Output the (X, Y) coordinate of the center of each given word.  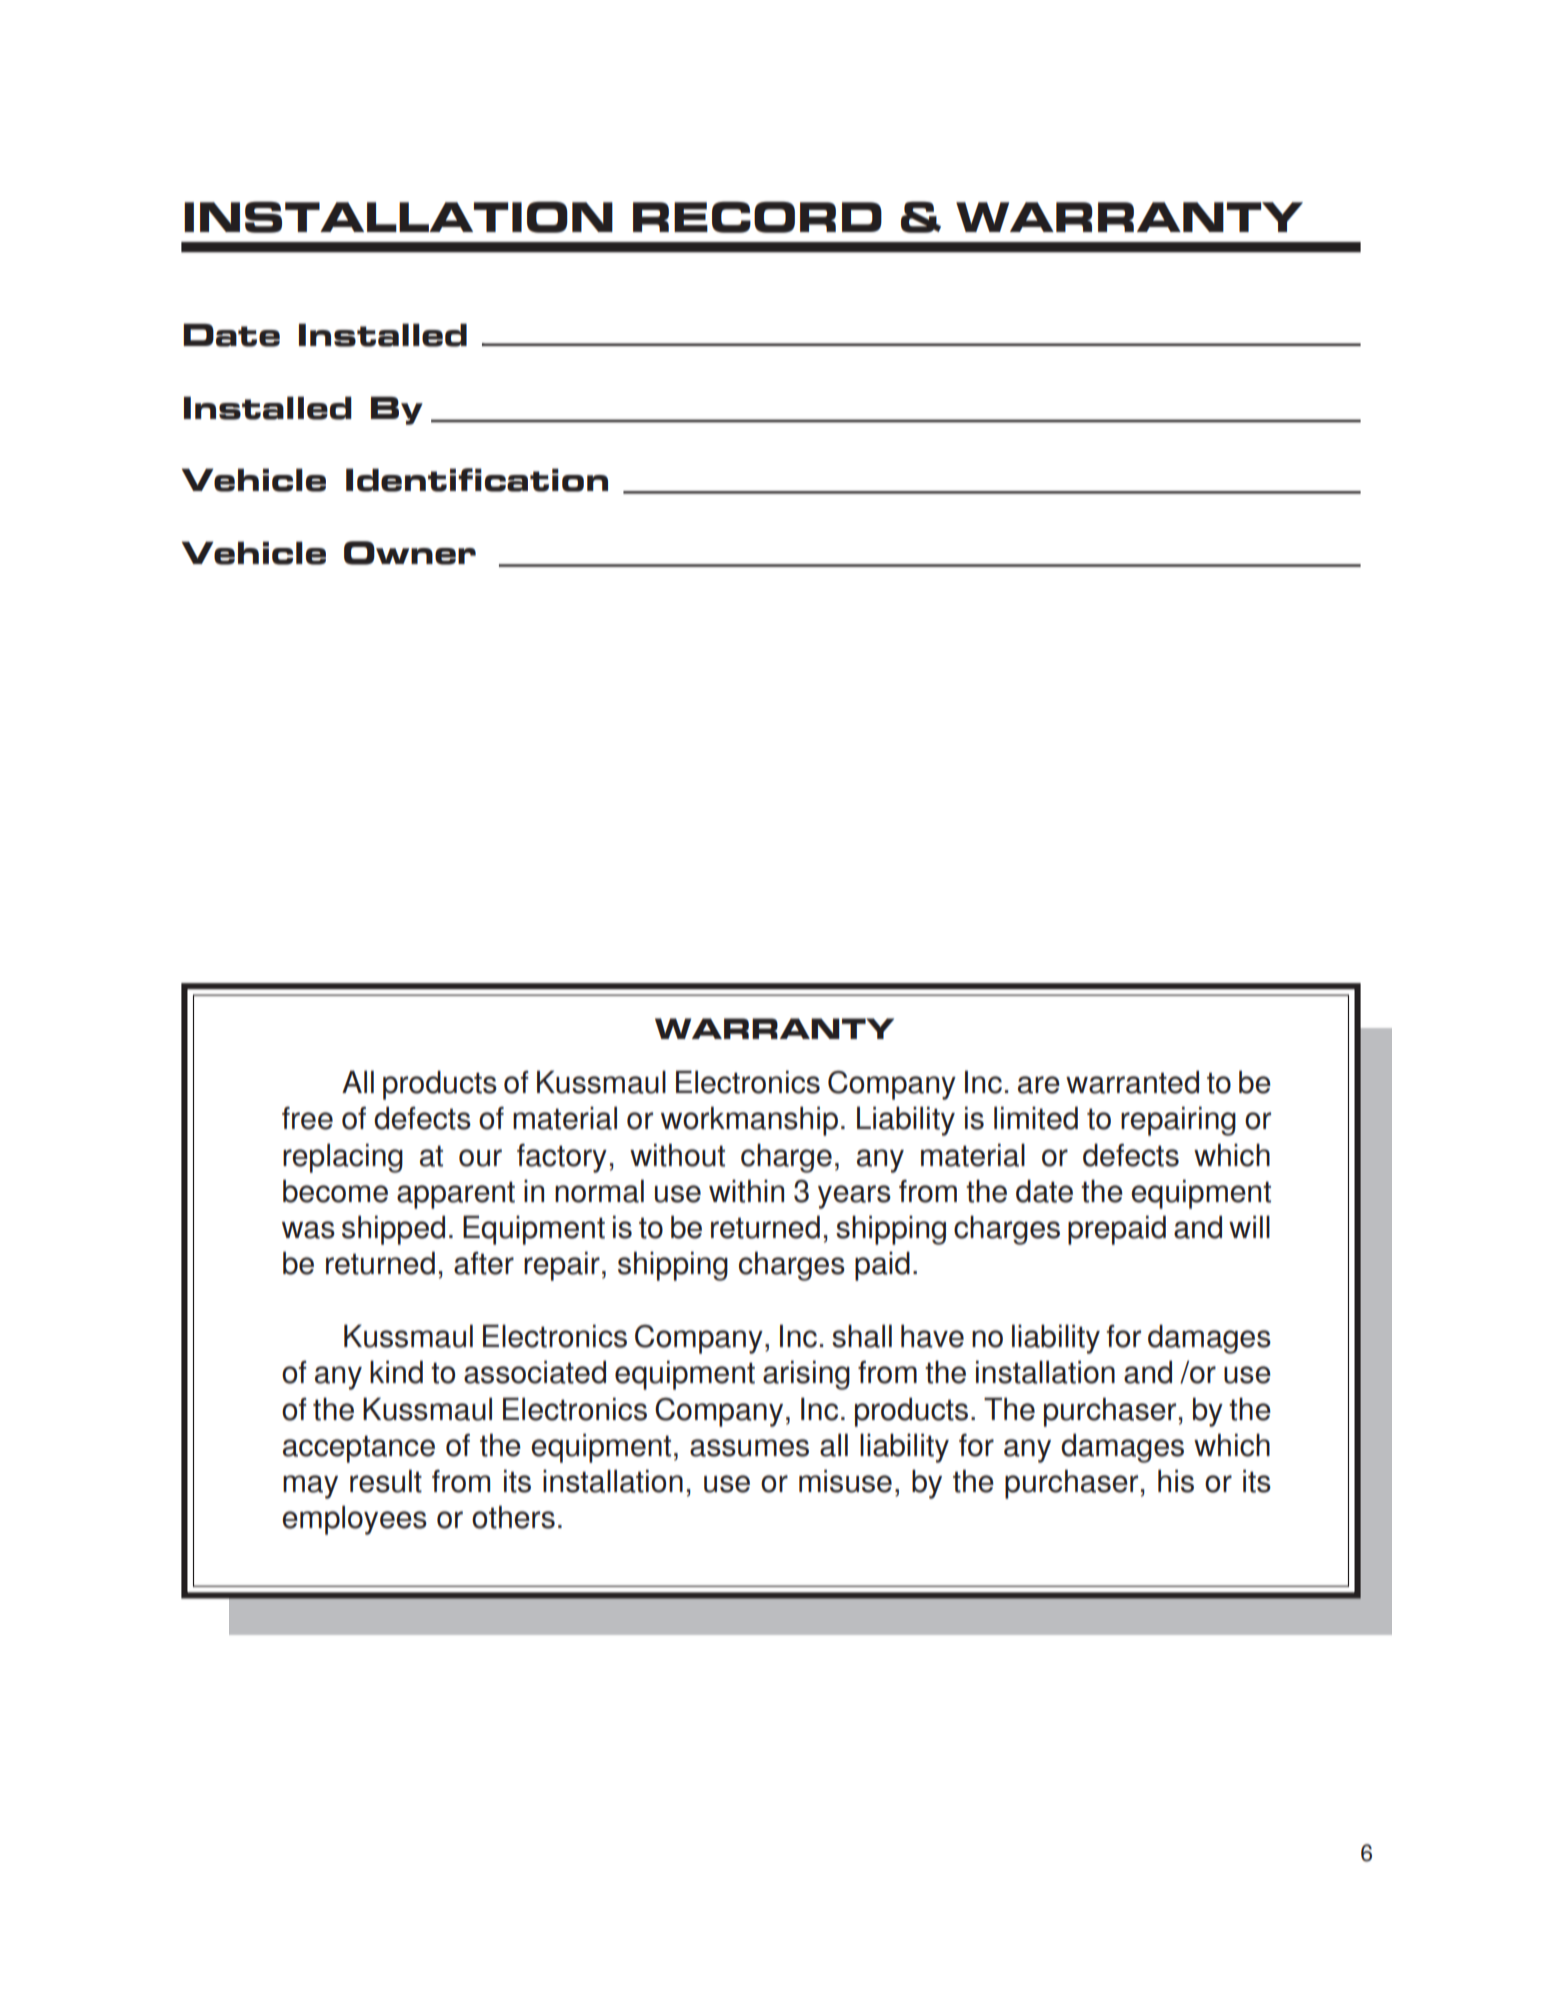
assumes (749, 1448)
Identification (477, 480)
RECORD (757, 217)
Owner (410, 553)
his (1176, 1481)
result (386, 1481)
